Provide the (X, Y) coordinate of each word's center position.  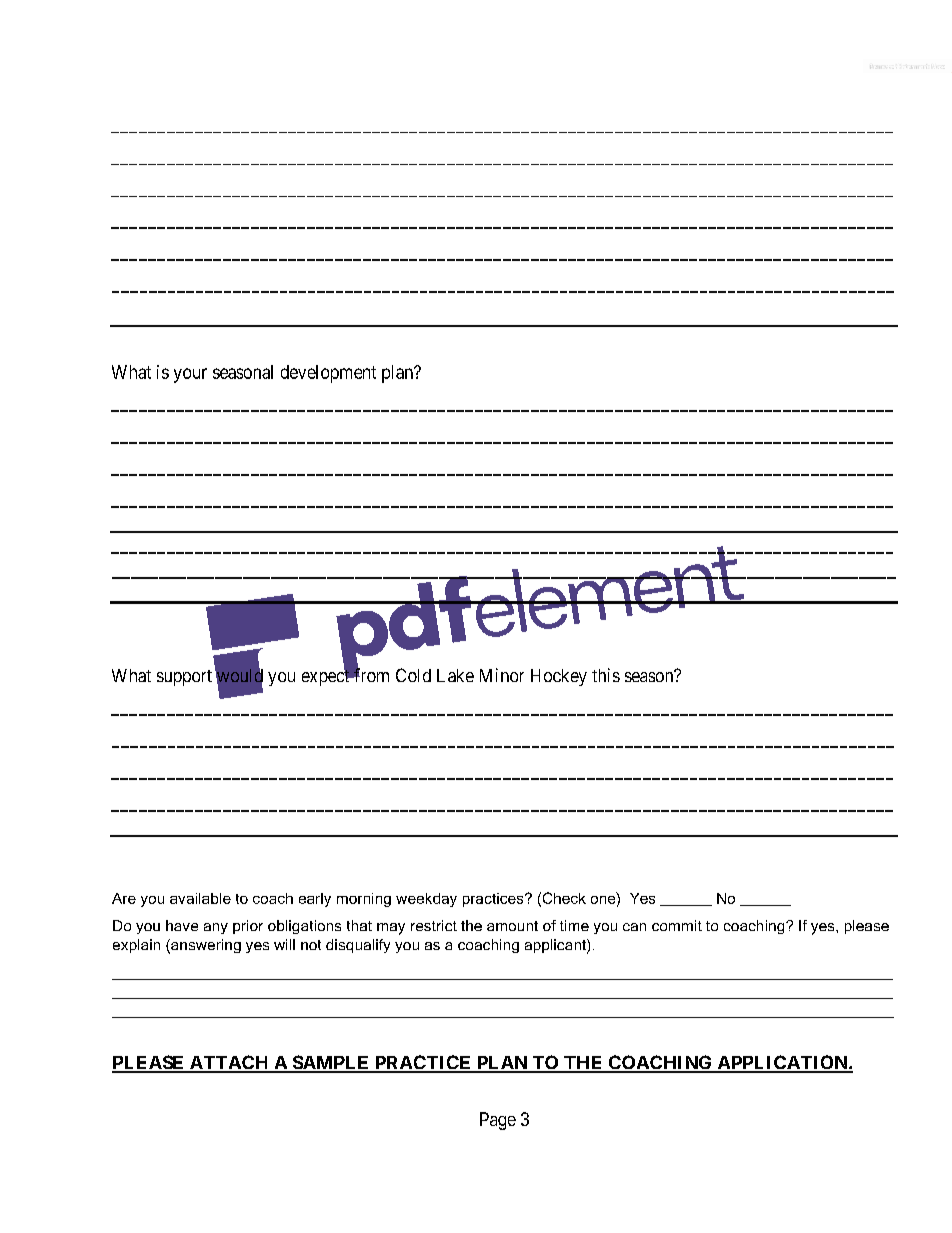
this (606, 675)
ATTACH (229, 1063)
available (200, 898)
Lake (455, 675)
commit (677, 925)
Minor (502, 675)
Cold (413, 675)
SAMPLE (331, 1063)
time (574, 925)
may (391, 929)
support (184, 678)
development (328, 374)
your (190, 375)
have (182, 925)
